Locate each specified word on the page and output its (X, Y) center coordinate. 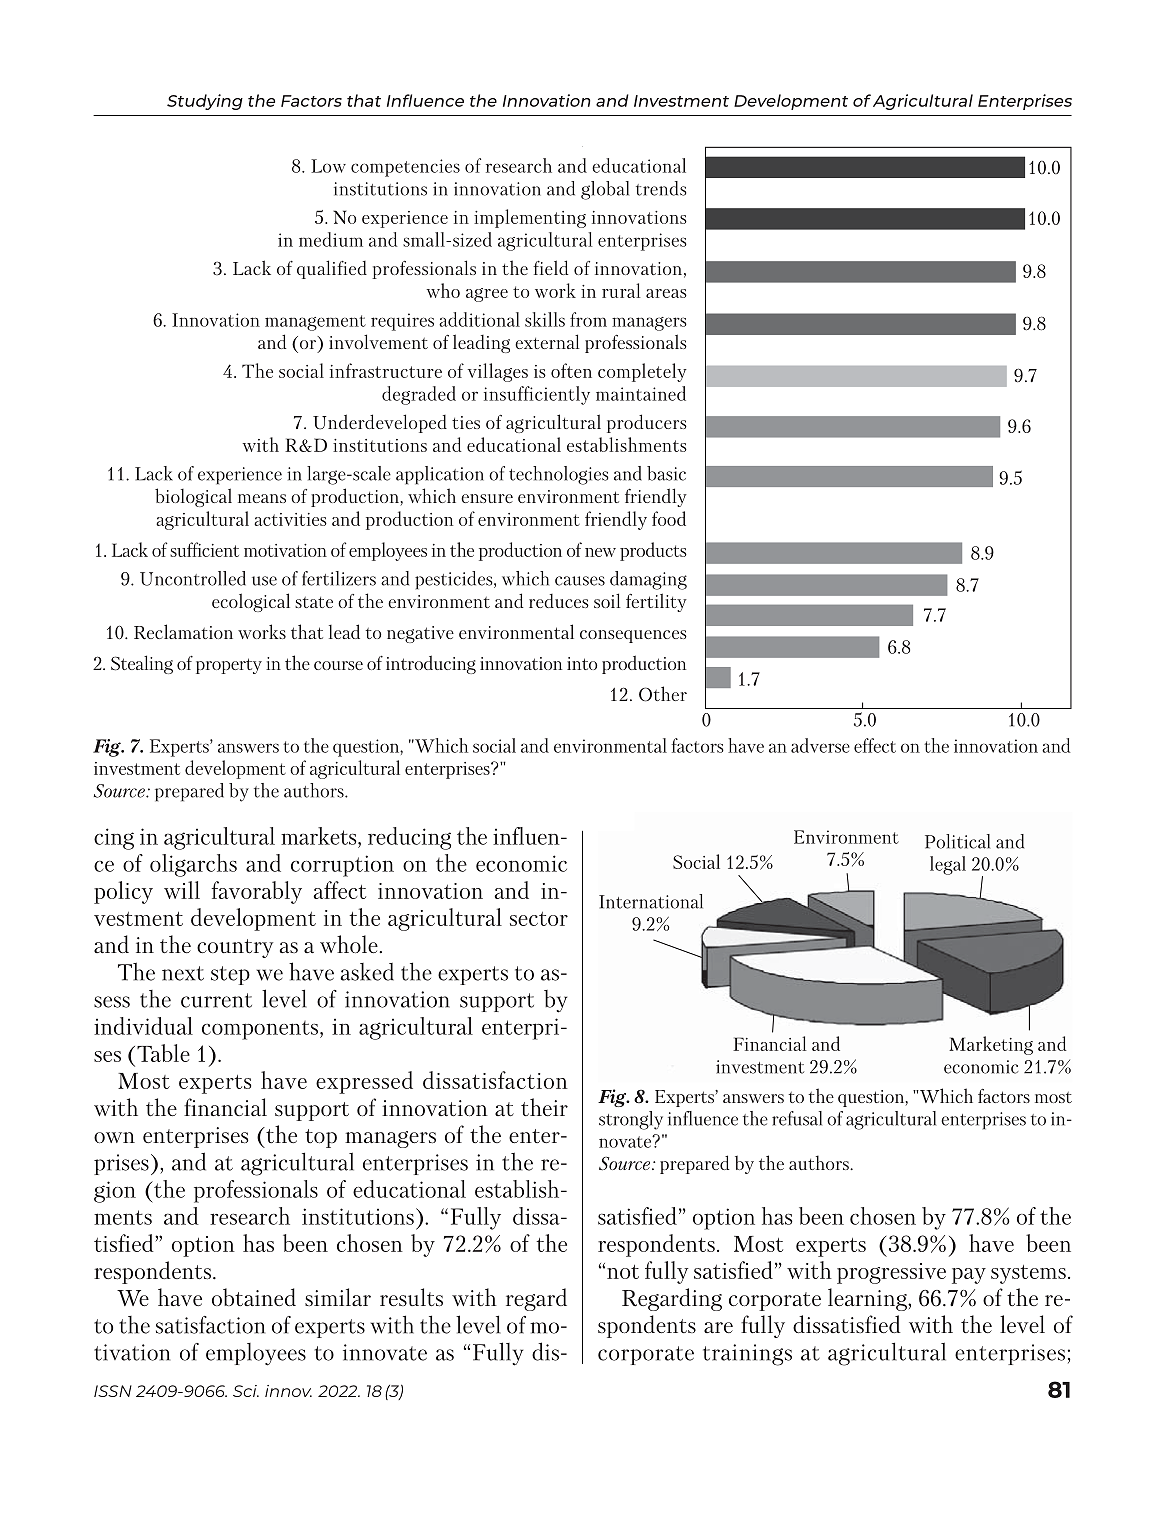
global (605, 190)
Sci (246, 1391)
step (230, 975)
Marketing (991, 1045)
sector (539, 919)
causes (580, 581)
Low (328, 166)
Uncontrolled (193, 578)
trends (661, 188)
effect (875, 745)
